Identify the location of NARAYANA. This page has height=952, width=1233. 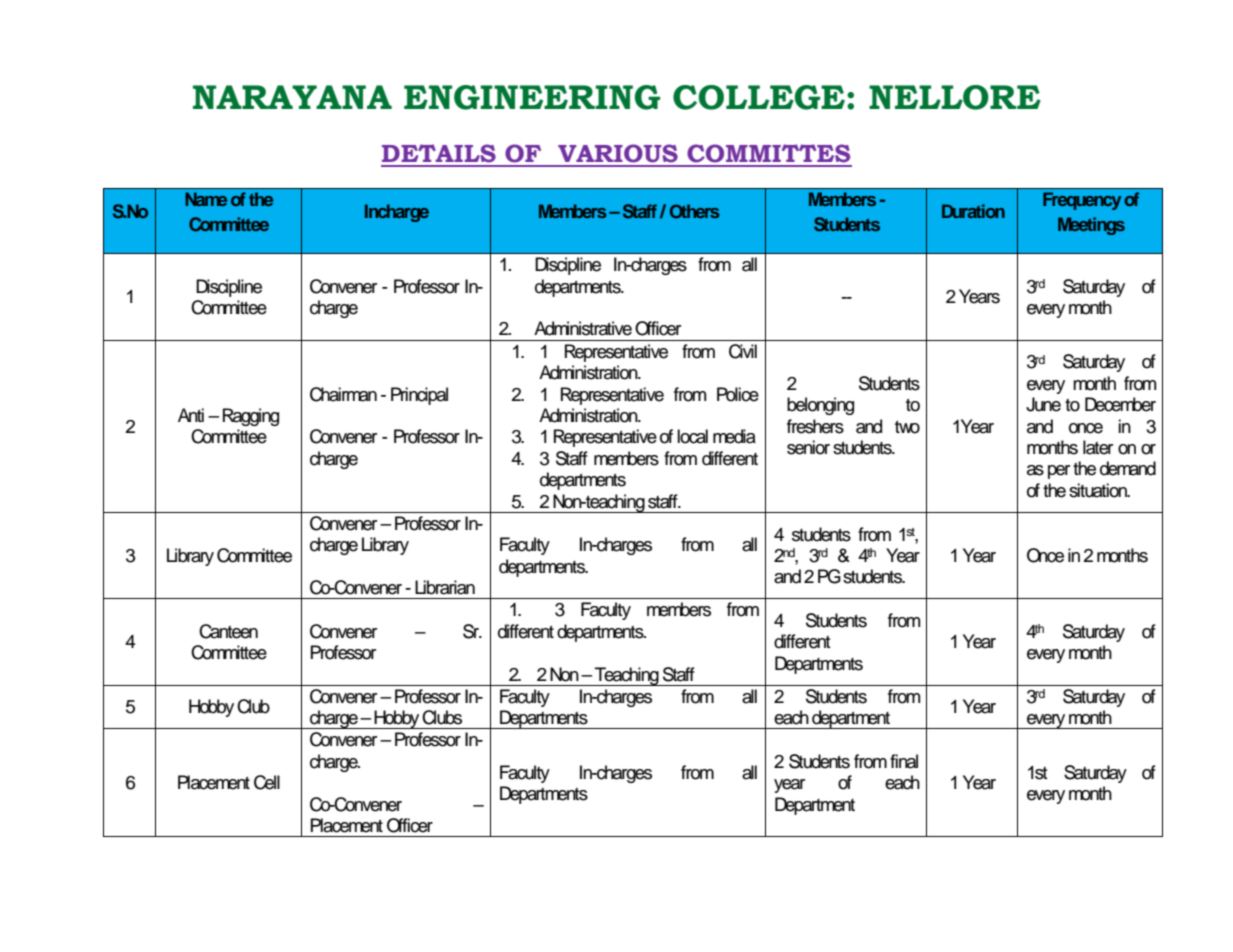
(292, 97).
